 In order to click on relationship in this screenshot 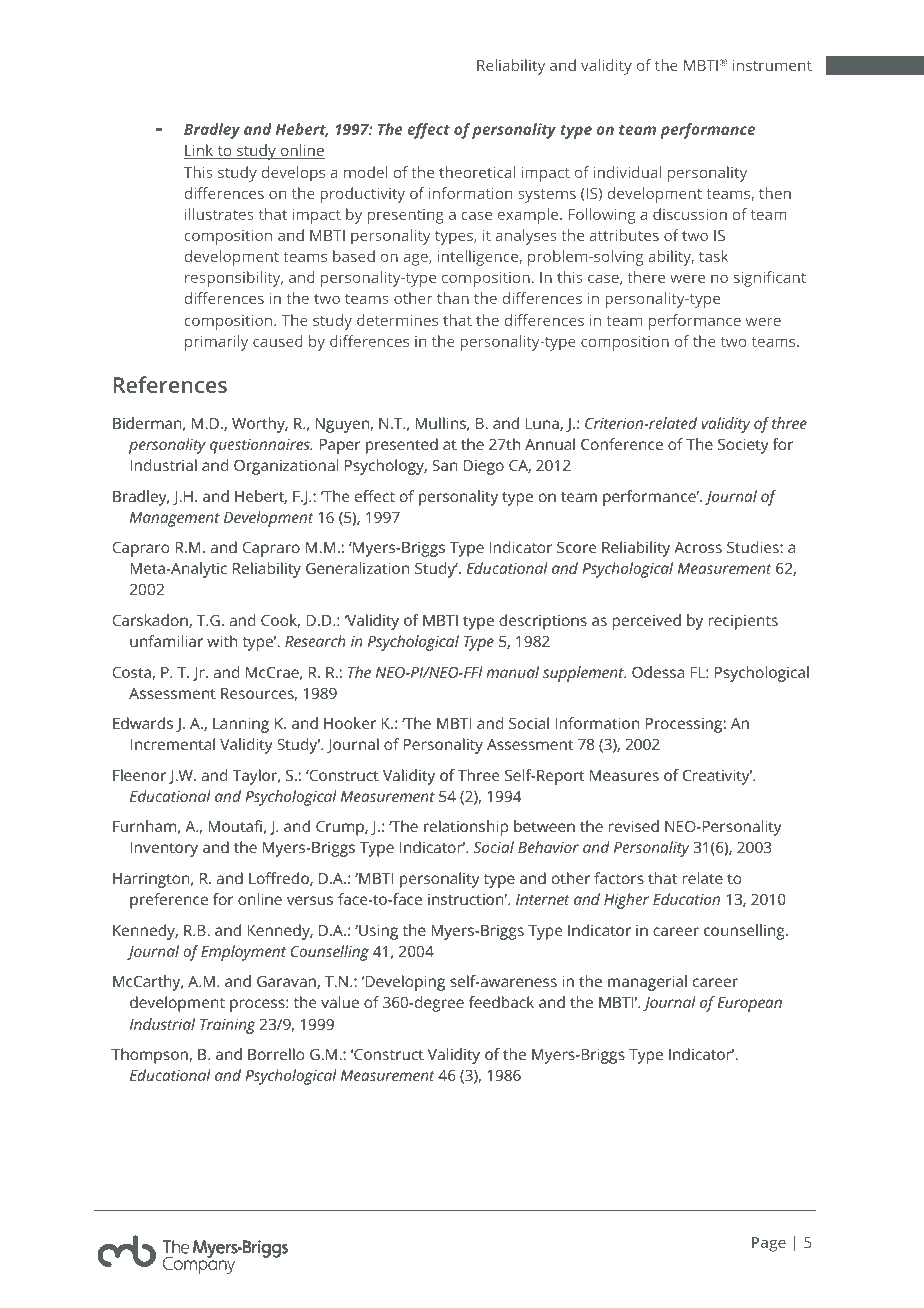, I will do `click(466, 828)`.
